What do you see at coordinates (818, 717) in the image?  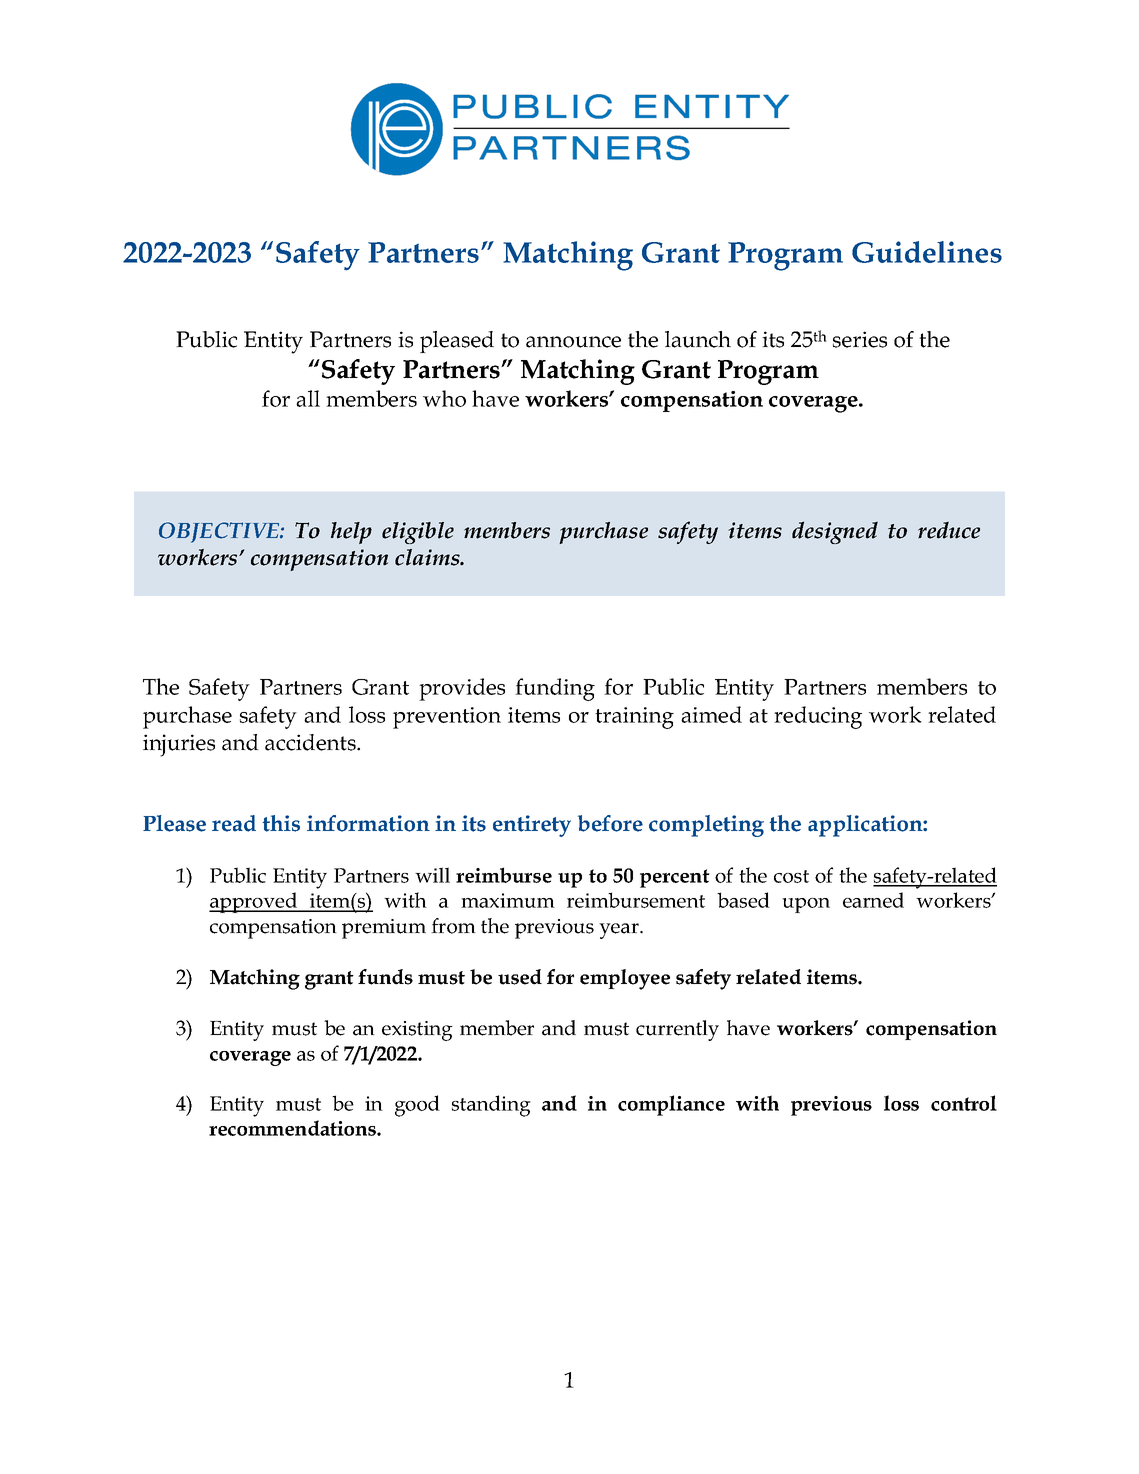 I see `reducing` at bounding box center [818, 717].
